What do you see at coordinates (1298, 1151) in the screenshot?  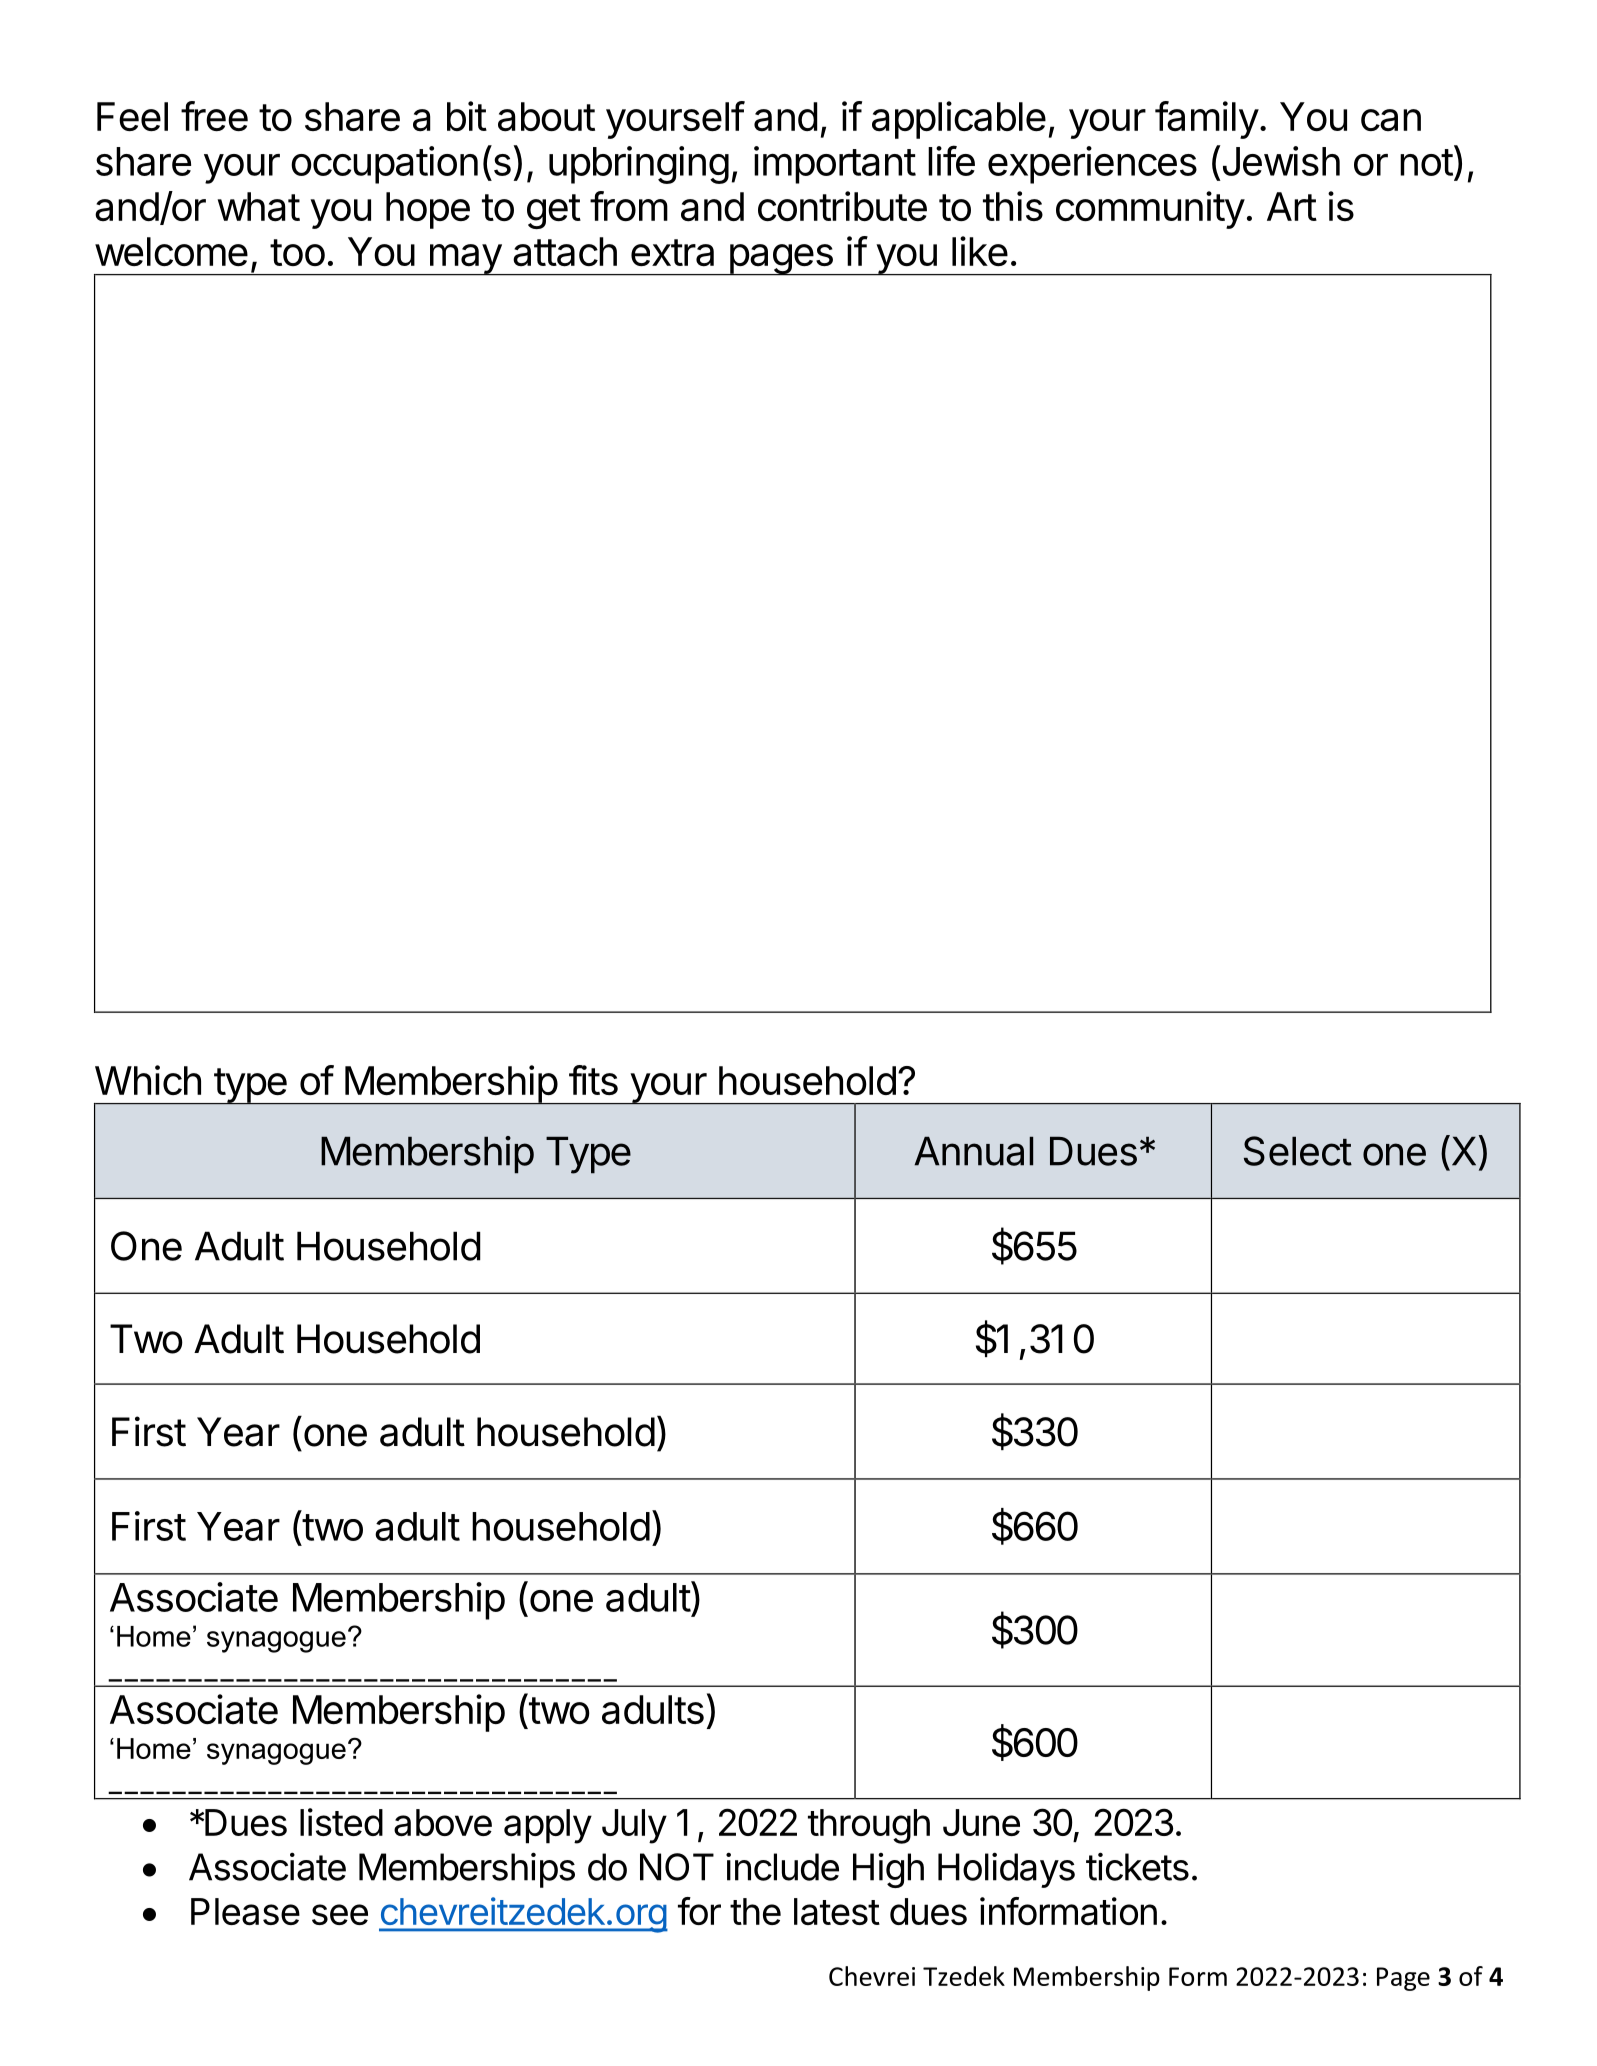 I see `Select` at bounding box center [1298, 1151].
